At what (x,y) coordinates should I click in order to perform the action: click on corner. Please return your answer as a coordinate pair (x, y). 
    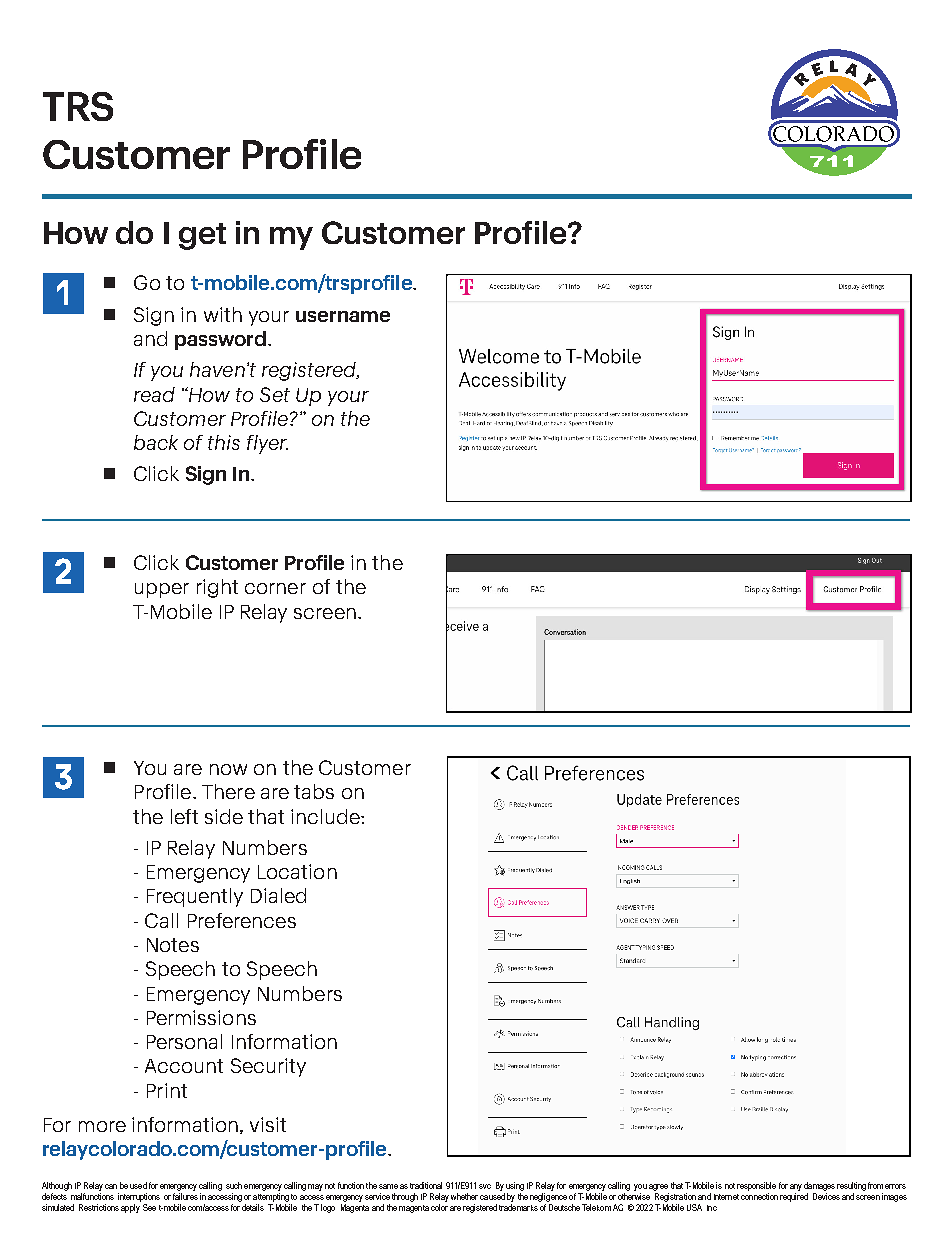
    Looking at the image, I should click on (275, 588).
